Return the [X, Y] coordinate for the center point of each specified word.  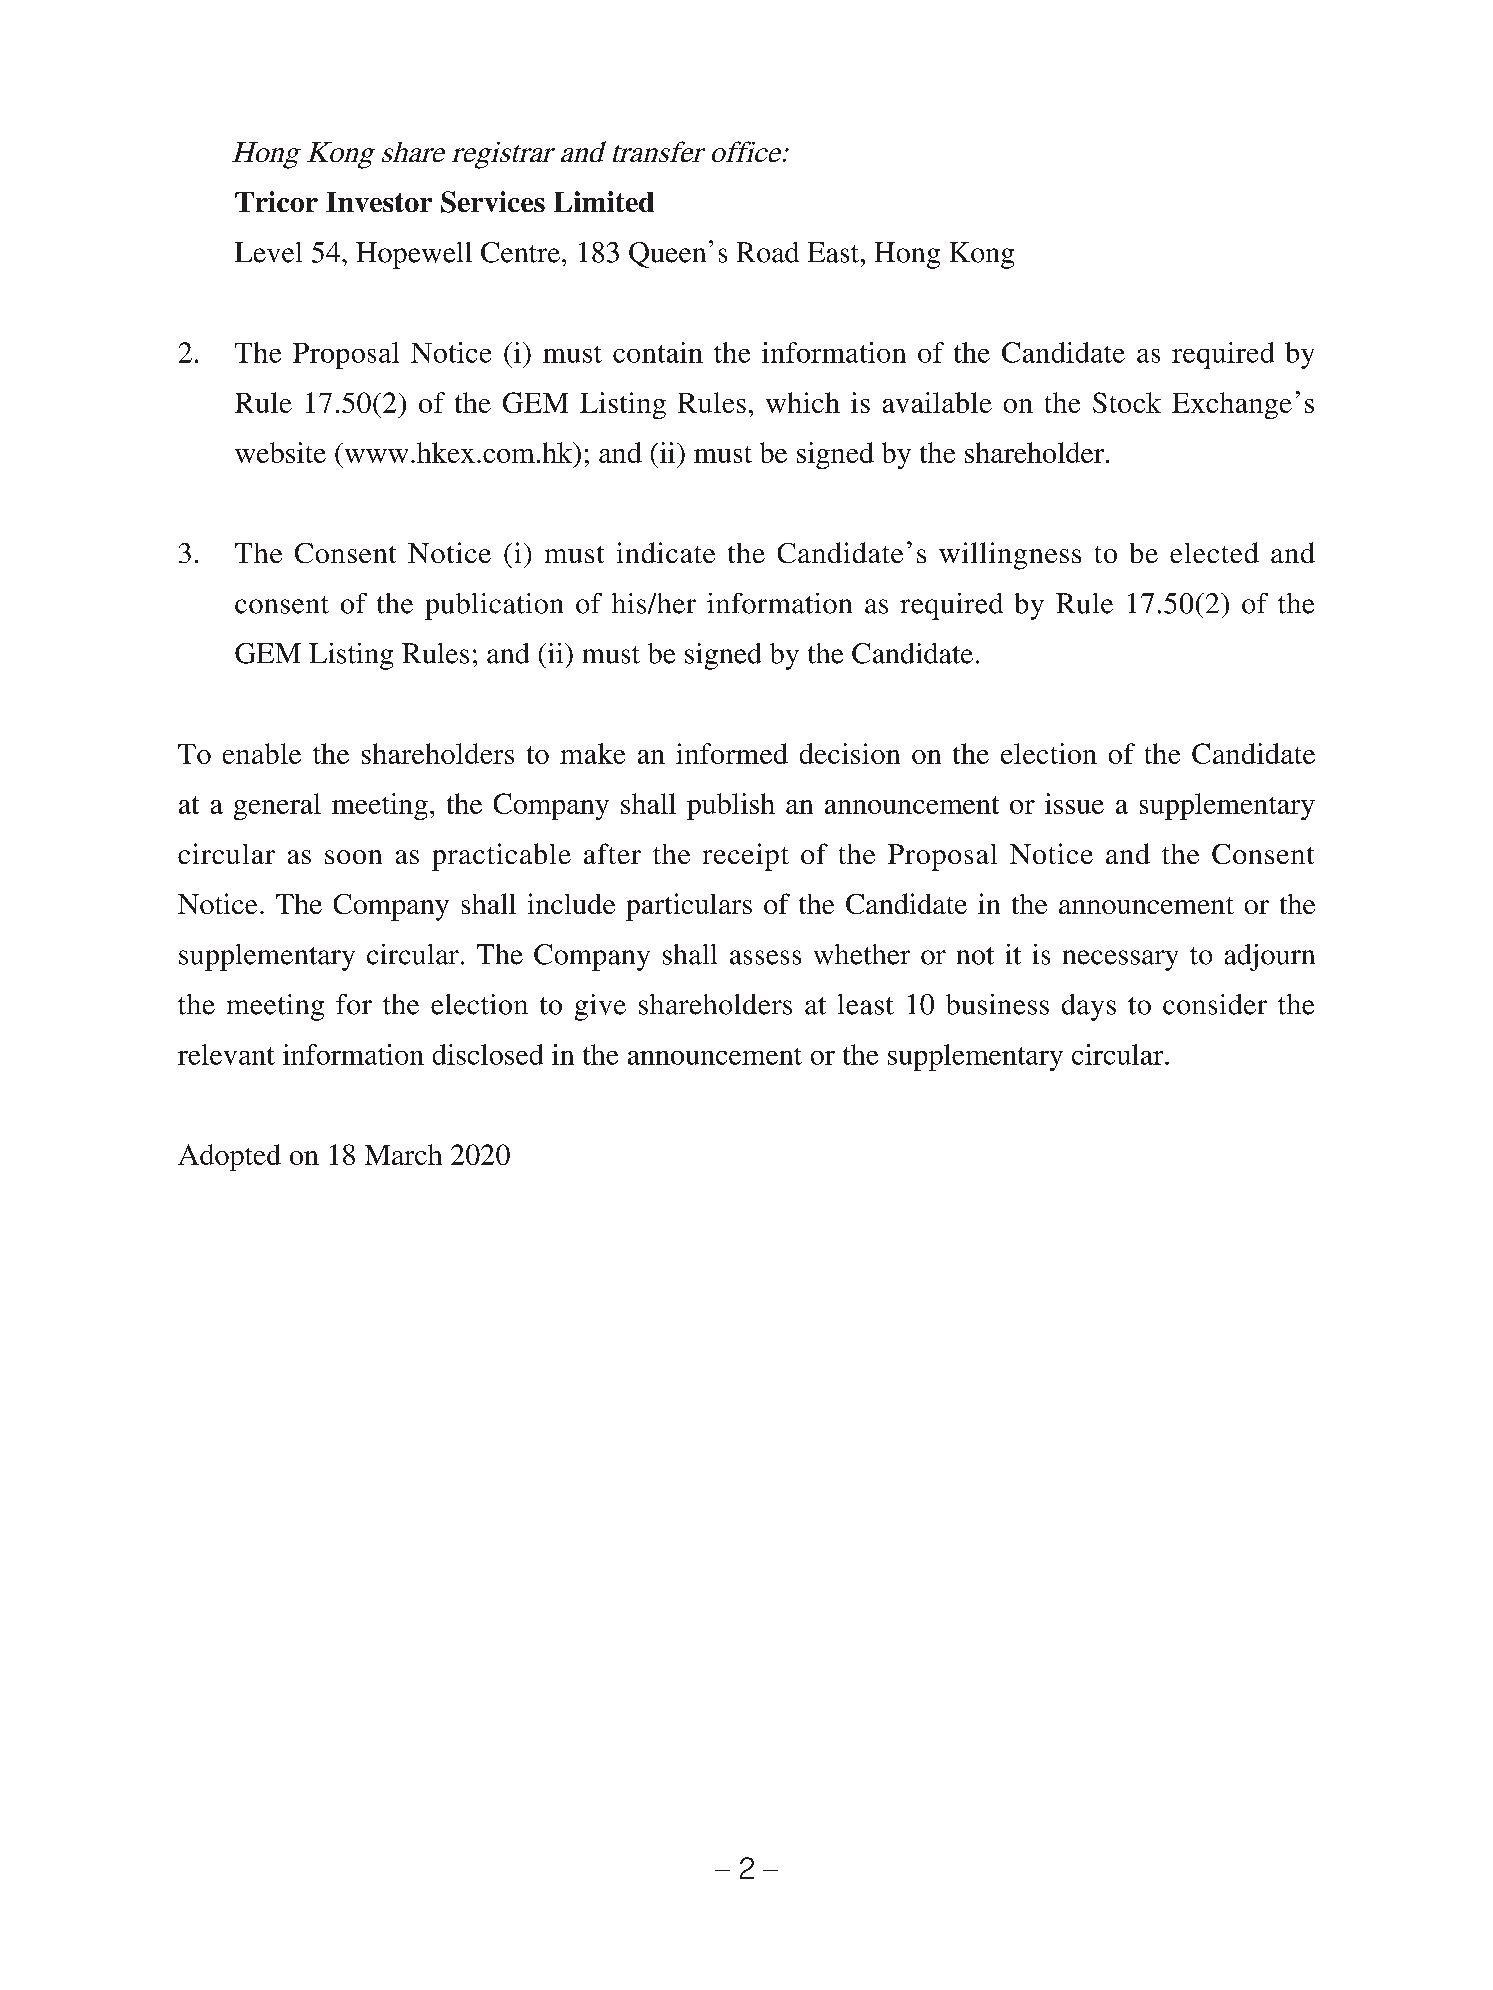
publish [731, 806]
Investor [379, 202]
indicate [666, 552]
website [280, 452]
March [403, 1154]
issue [1074, 803]
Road [768, 252]
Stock [1127, 402]
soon [353, 857]
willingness [1010, 556]
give [600, 1007]
